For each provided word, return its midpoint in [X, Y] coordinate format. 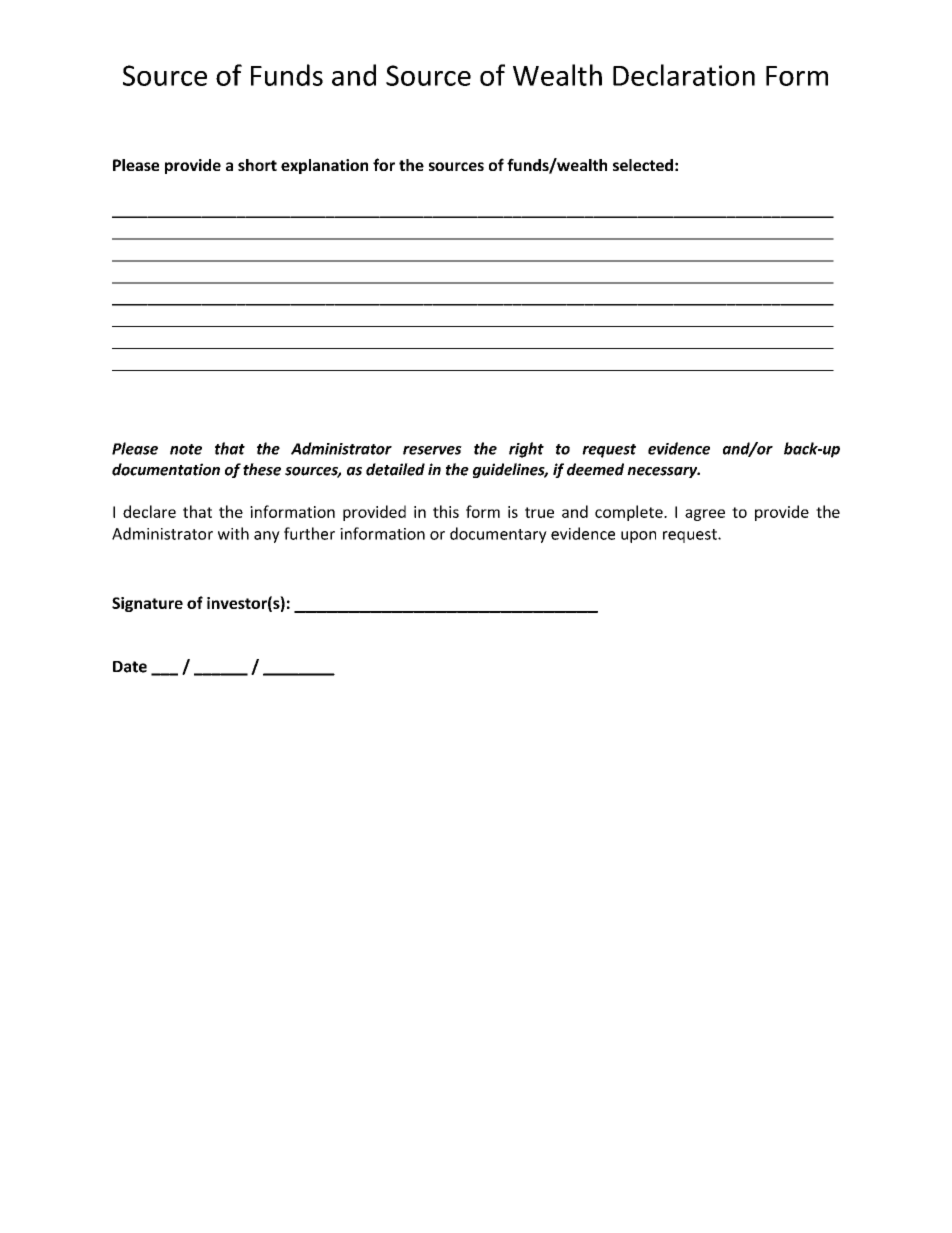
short [257, 165]
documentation [166, 469]
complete [630, 513]
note [186, 449]
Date [130, 667]
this [446, 511]
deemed [595, 469]
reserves [432, 450]
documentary [498, 535]
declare [149, 511]
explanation [324, 166]
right [526, 450]
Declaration [684, 75]
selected [643, 165]
